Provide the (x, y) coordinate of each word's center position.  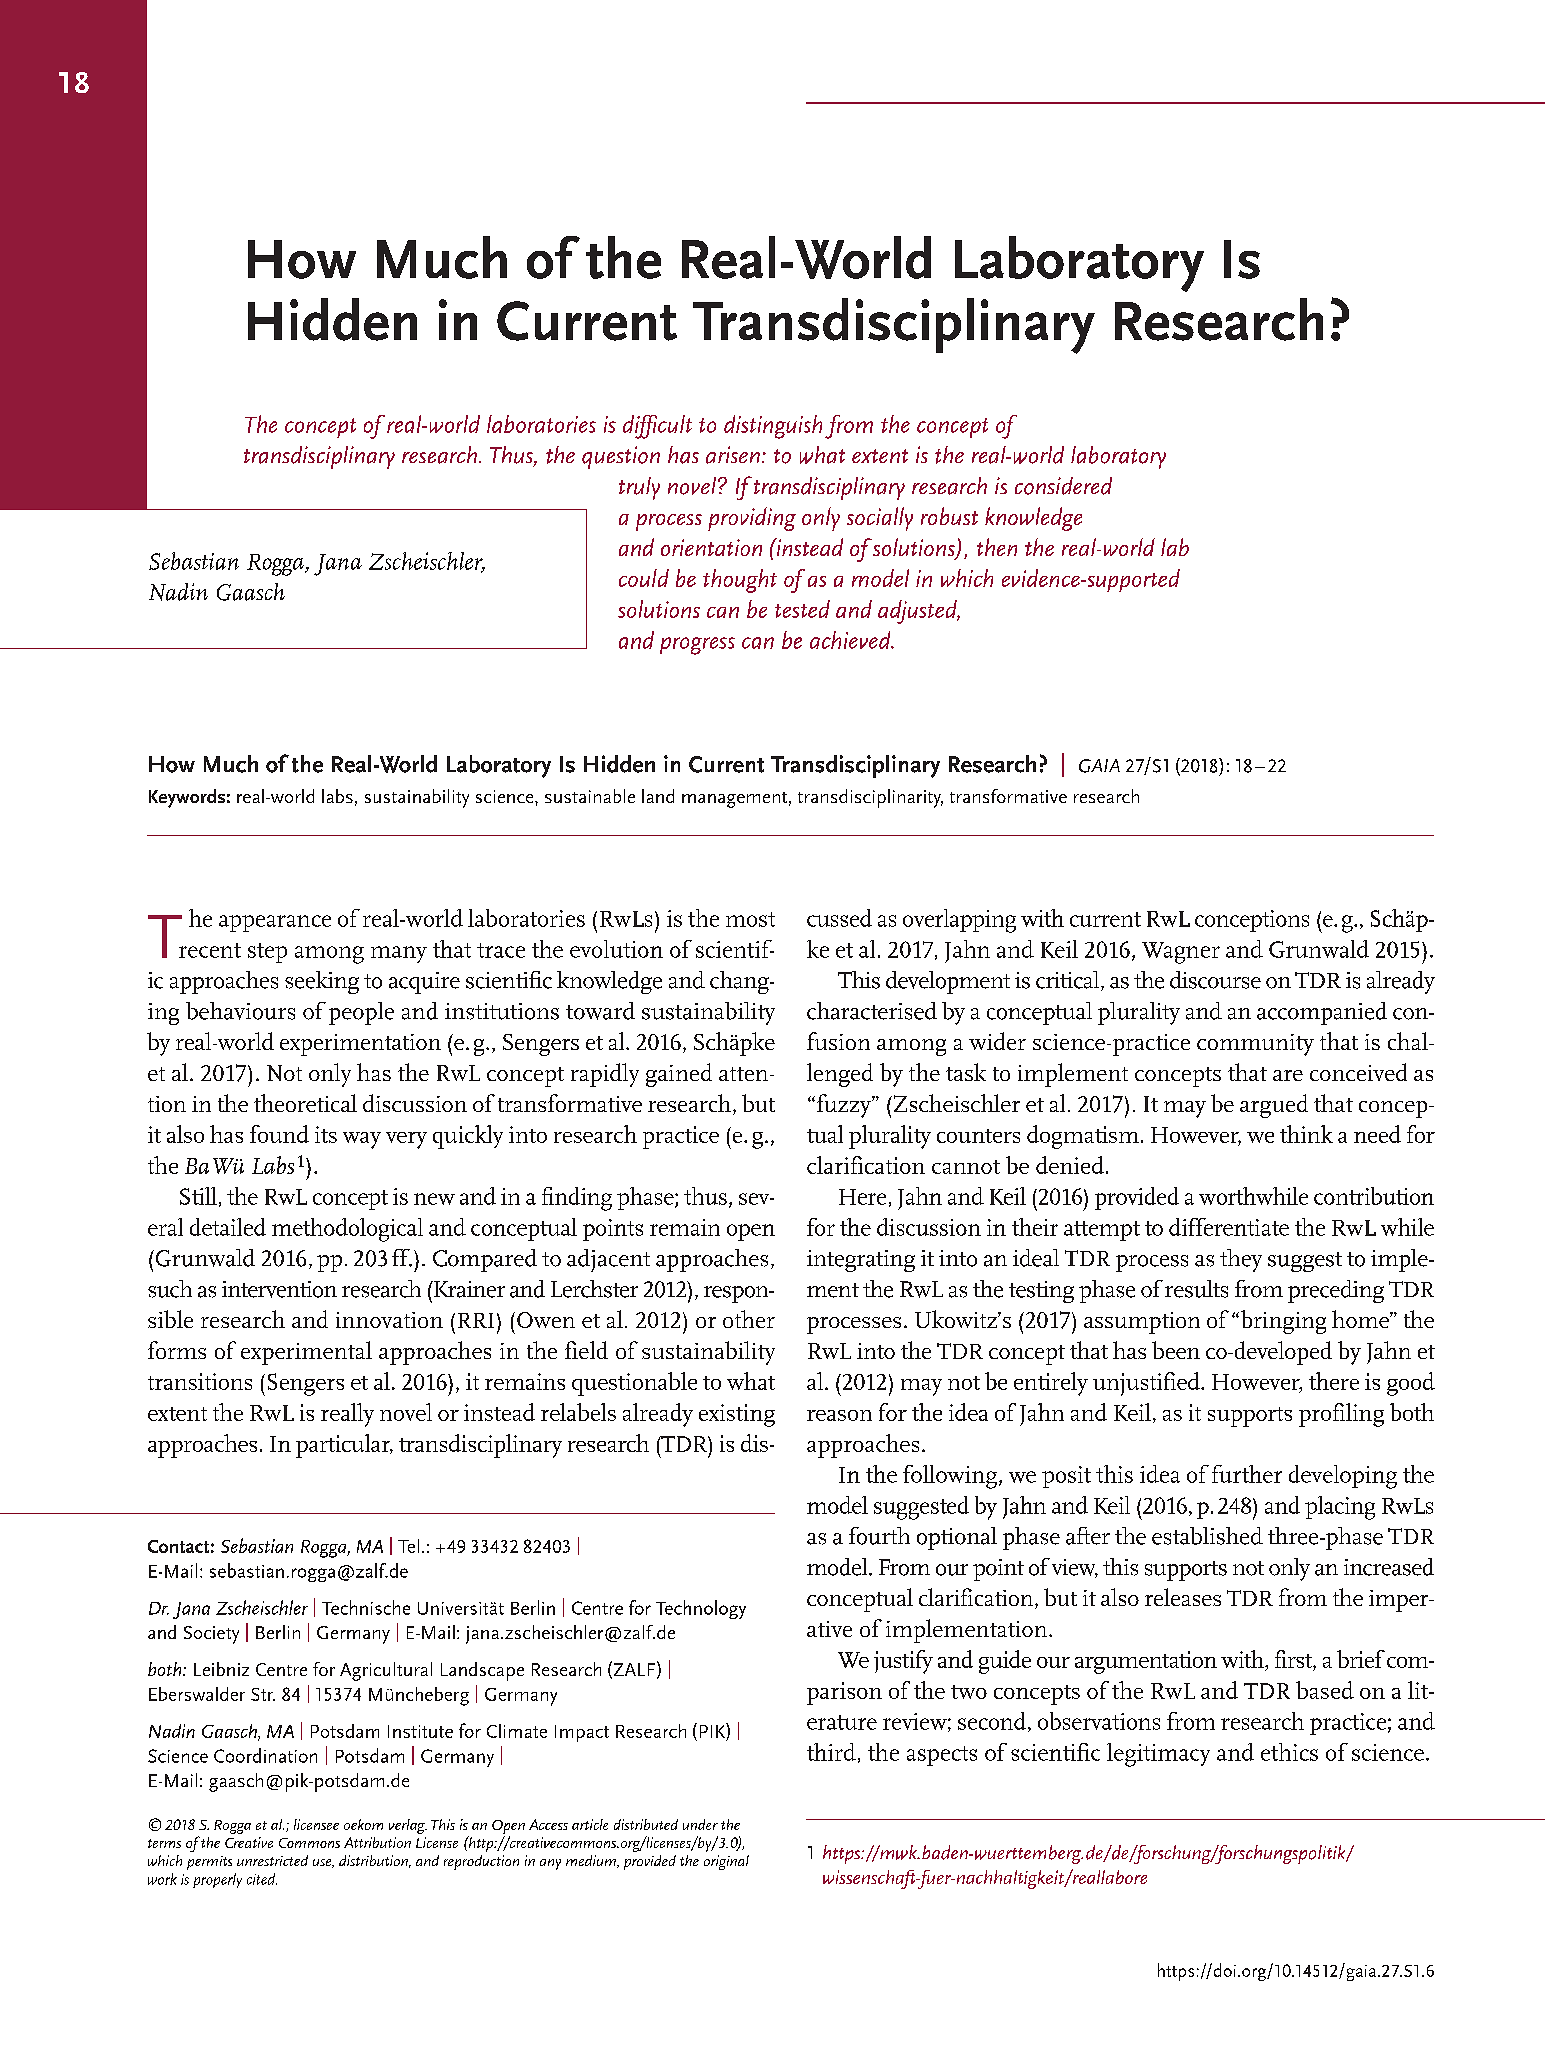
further (1247, 1474)
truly (639, 488)
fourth (879, 1536)
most (750, 919)
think (1306, 1134)
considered (1063, 486)
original (726, 1862)
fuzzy (843, 1106)
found (279, 1134)
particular (344, 1446)
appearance (275, 923)
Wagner (1181, 953)
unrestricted (272, 1860)
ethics (1289, 1752)
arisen (733, 455)
